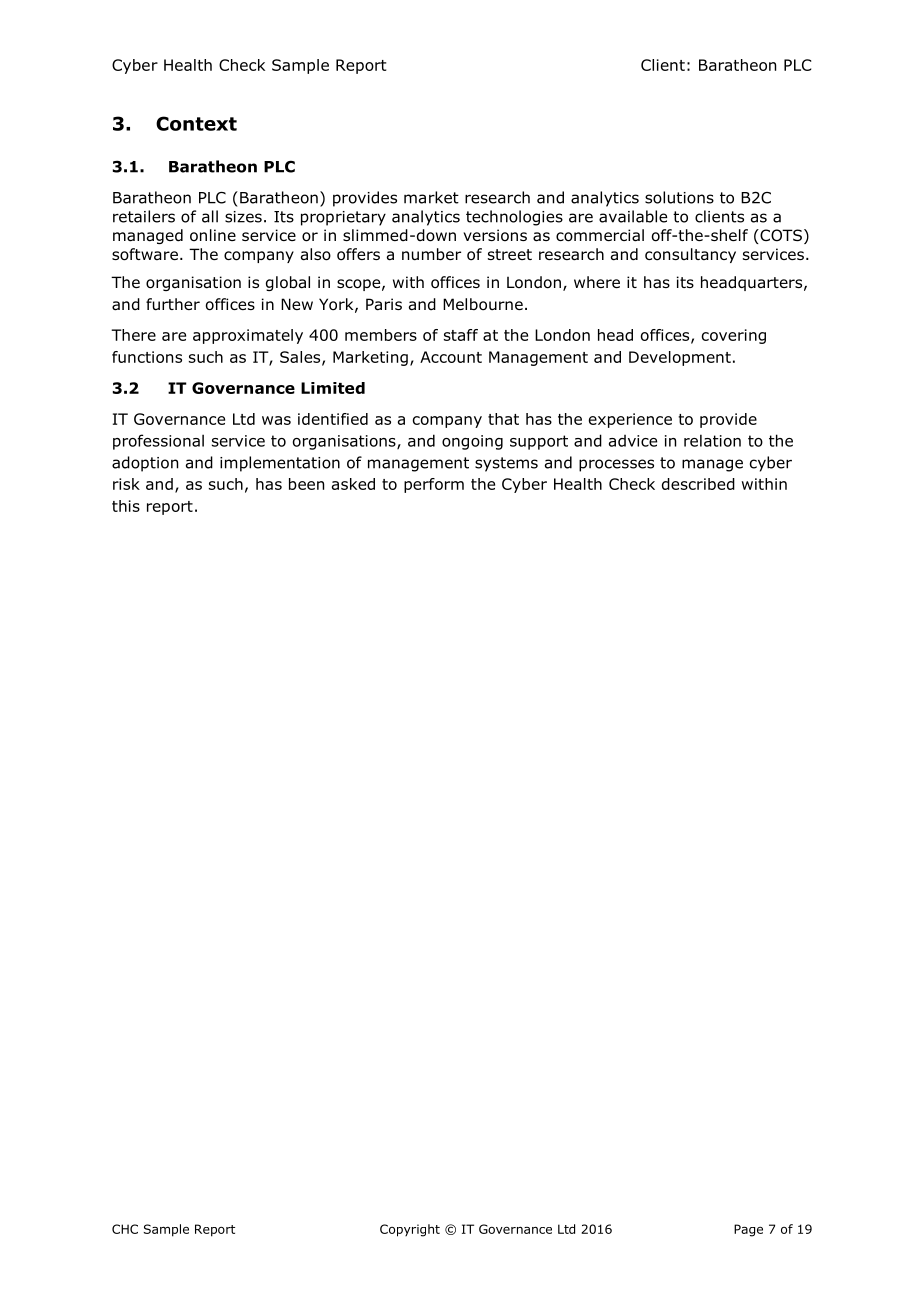 The height and width of the image is (1308, 924). Describe the element at coordinates (353, 484) in the image. I see `asked` at that location.
